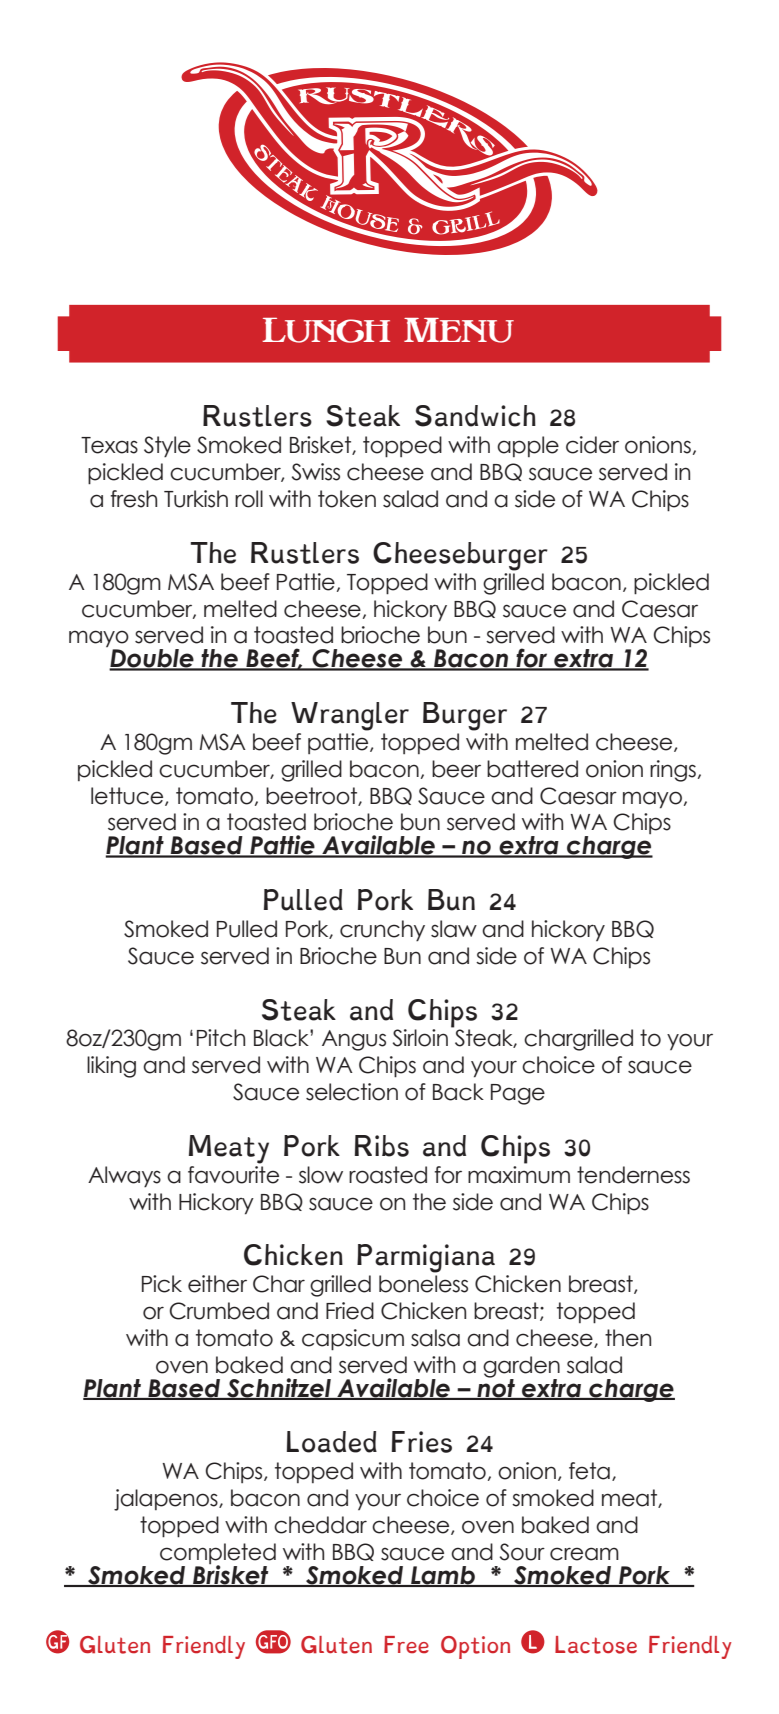 The width and height of the document is (779, 1714). Describe the element at coordinates (221, 1038) in the document. I see `Pitch` at that location.
